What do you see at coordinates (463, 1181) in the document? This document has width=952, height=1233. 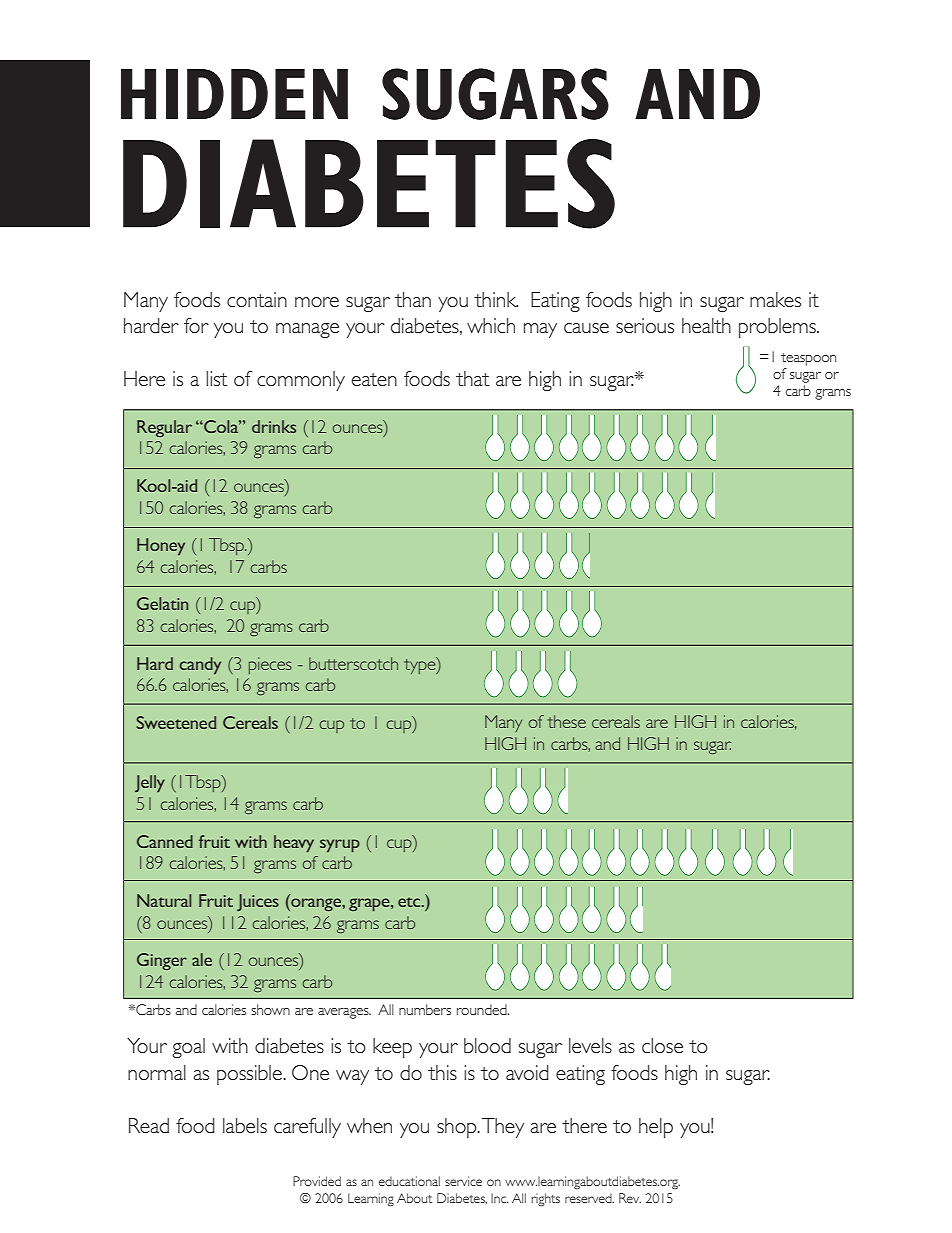 I see `SERVICE` at bounding box center [463, 1181].
